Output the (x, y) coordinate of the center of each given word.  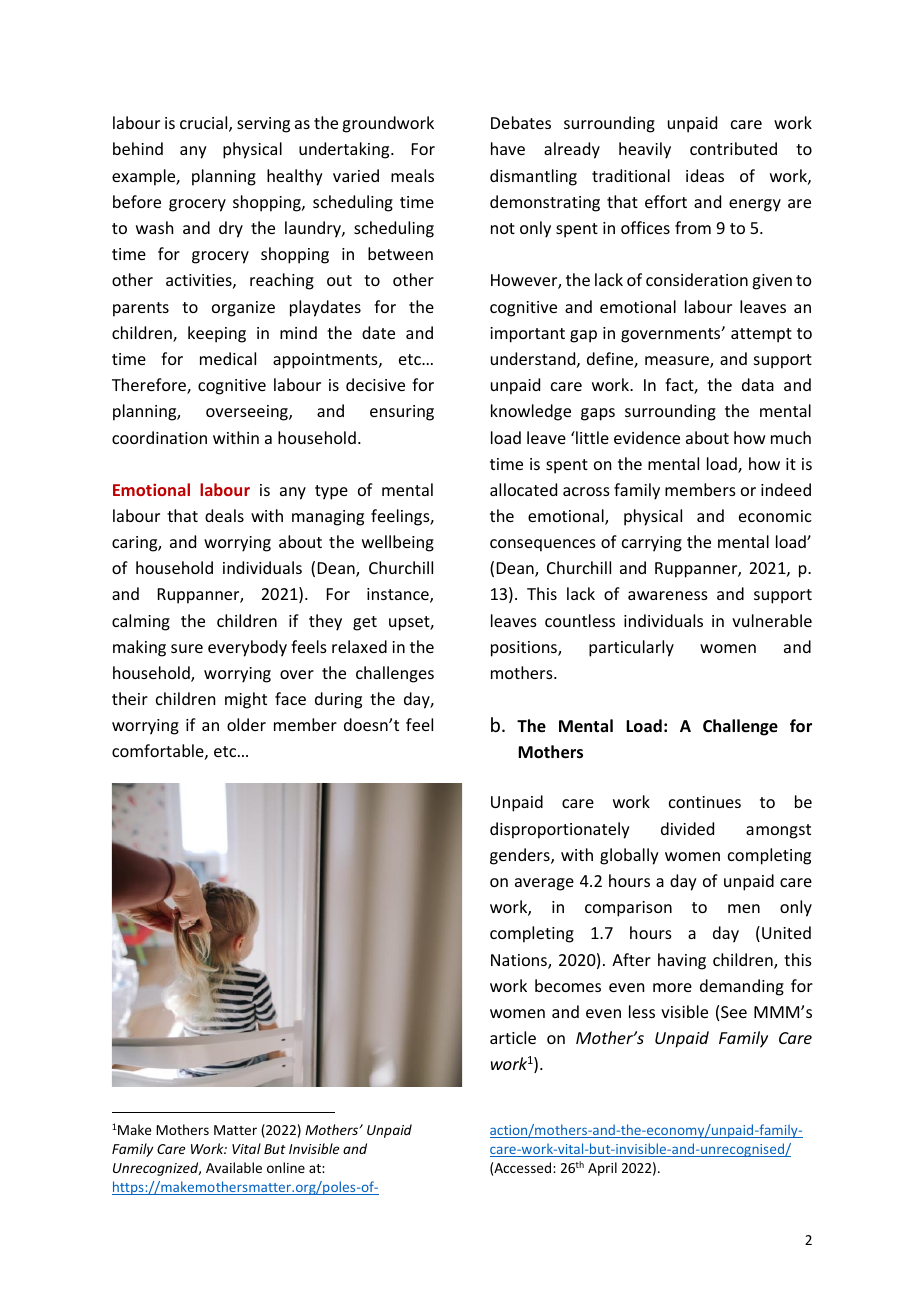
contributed (733, 148)
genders (521, 856)
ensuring (402, 413)
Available (234, 1167)
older (246, 724)
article (513, 1037)
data (758, 384)
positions (525, 649)
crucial (205, 124)
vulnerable (772, 620)
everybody (247, 648)
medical (228, 358)
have (508, 148)
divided (687, 828)
